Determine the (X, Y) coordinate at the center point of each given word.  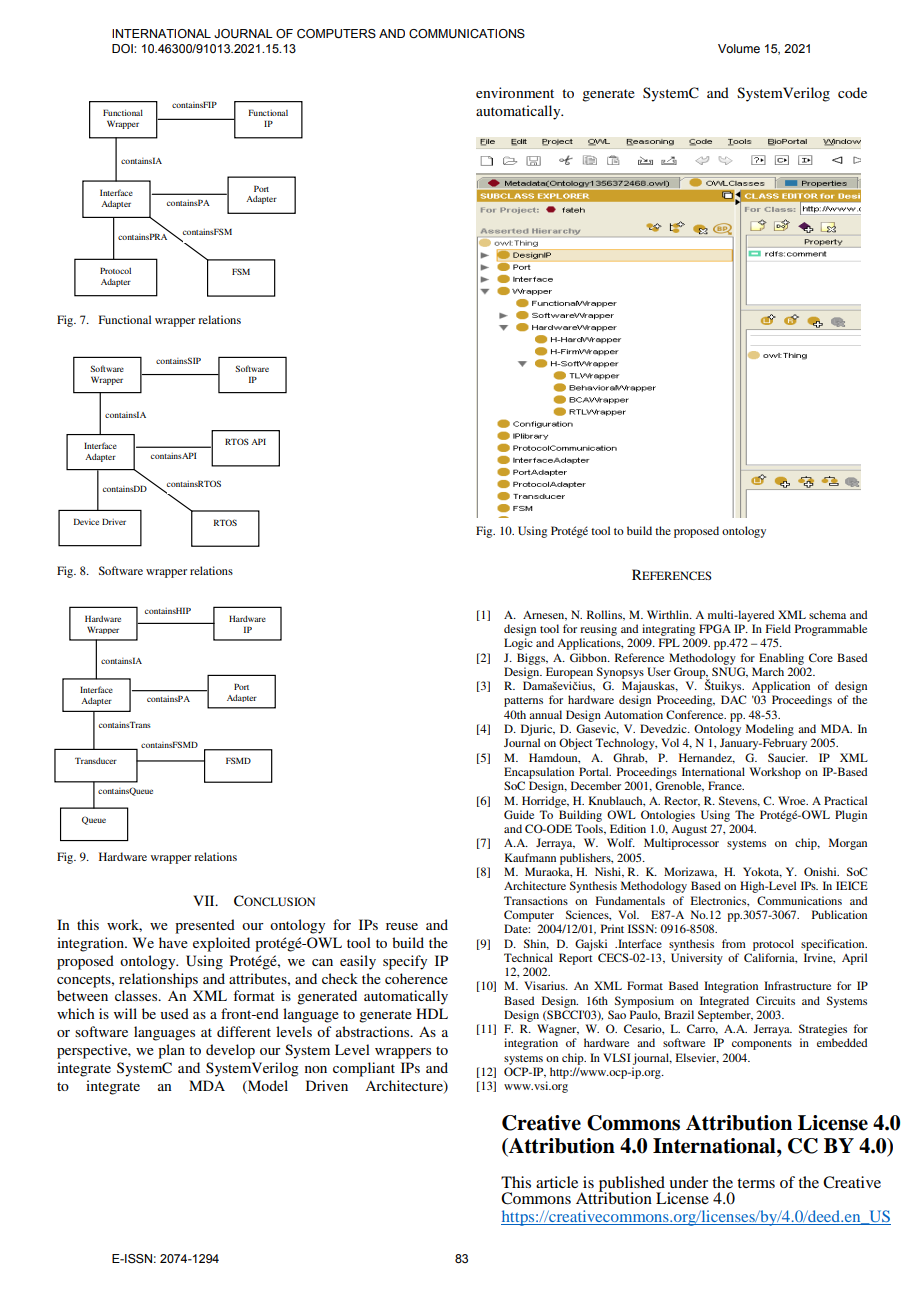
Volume (739, 48)
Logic (518, 644)
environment (515, 92)
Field (778, 628)
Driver (114, 521)
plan (171, 1051)
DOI (123, 48)
